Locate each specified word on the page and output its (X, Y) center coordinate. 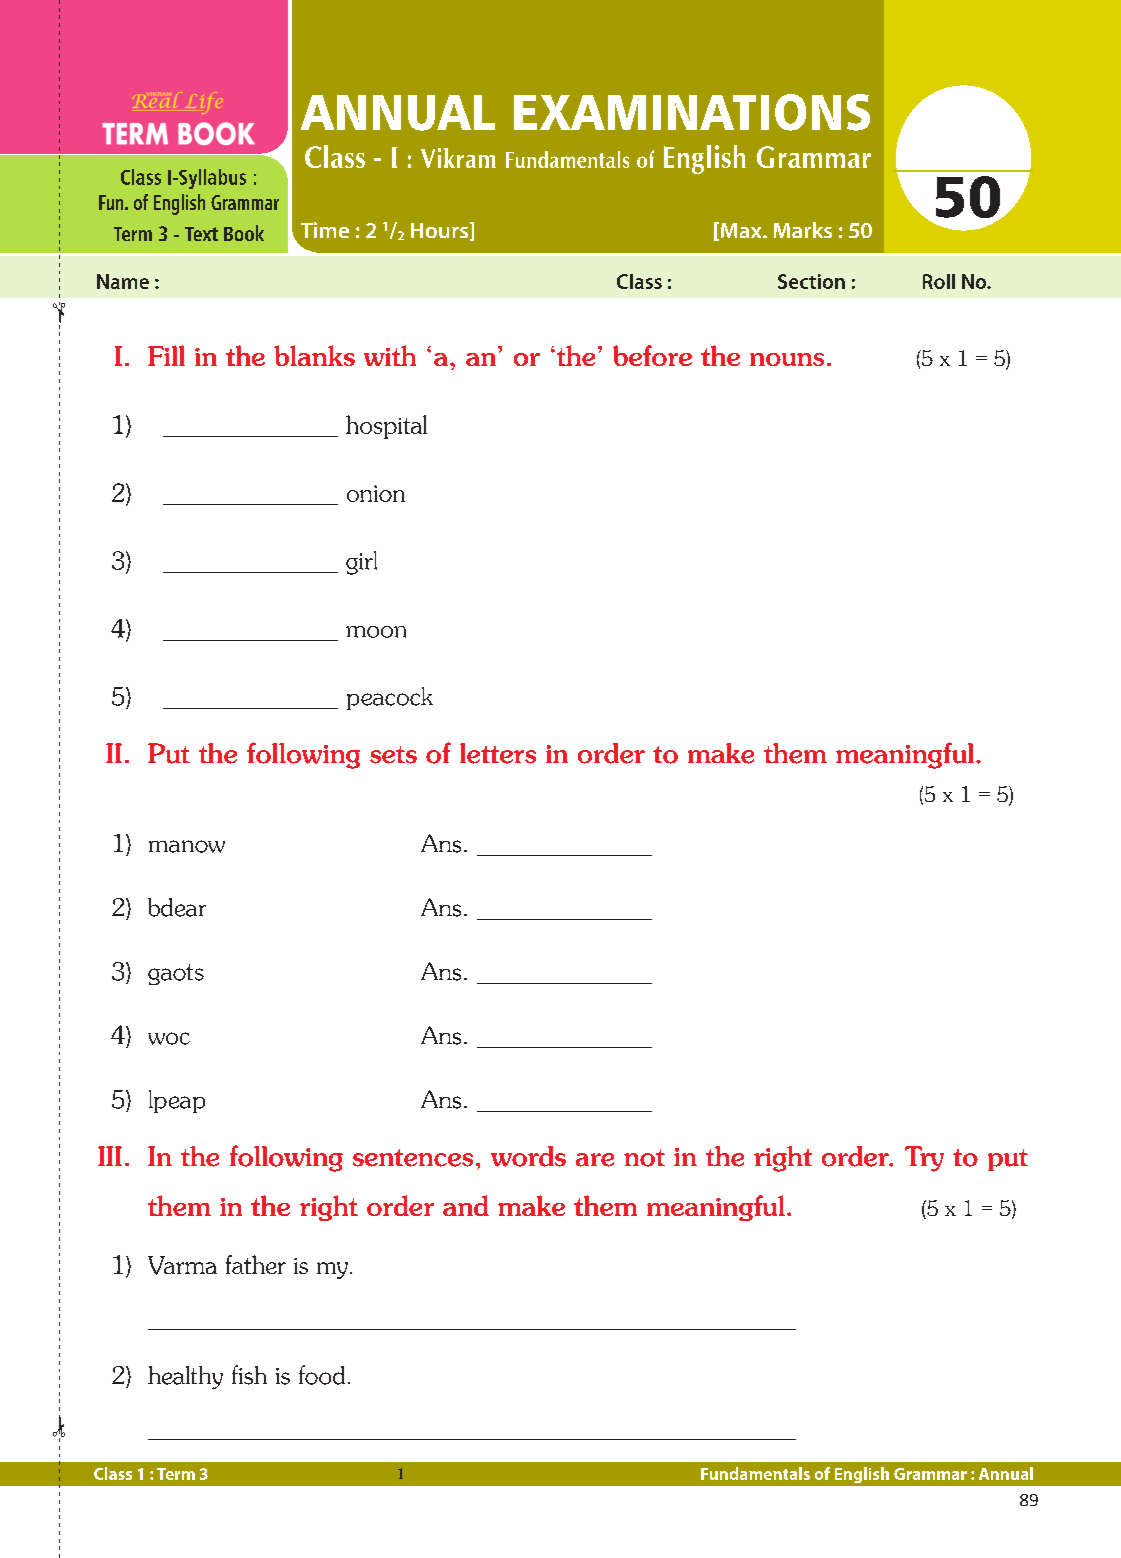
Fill (166, 355)
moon (376, 632)
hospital (386, 427)
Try (924, 1159)
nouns (787, 359)
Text (201, 234)
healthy (185, 1377)
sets (393, 755)
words (528, 1156)
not (644, 1158)
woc (169, 1038)
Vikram (458, 158)
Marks (803, 230)
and (466, 1205)
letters (498, 753)
